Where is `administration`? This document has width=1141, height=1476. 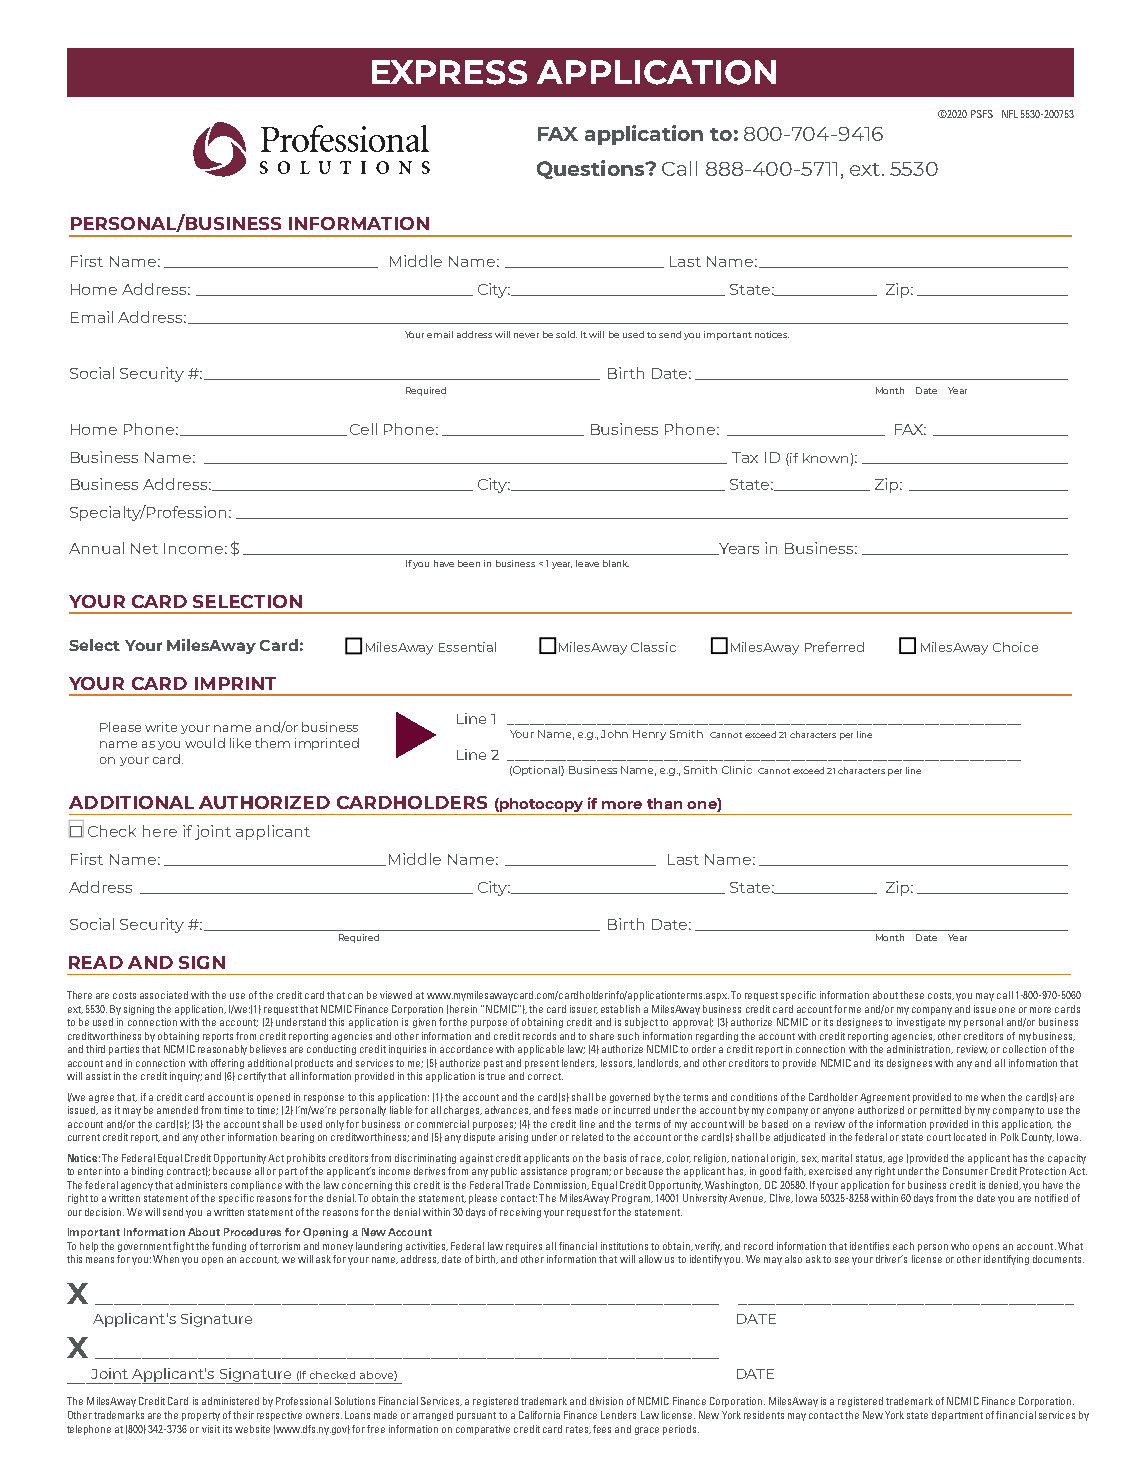 administration is located at coordinates (920, 1049).
